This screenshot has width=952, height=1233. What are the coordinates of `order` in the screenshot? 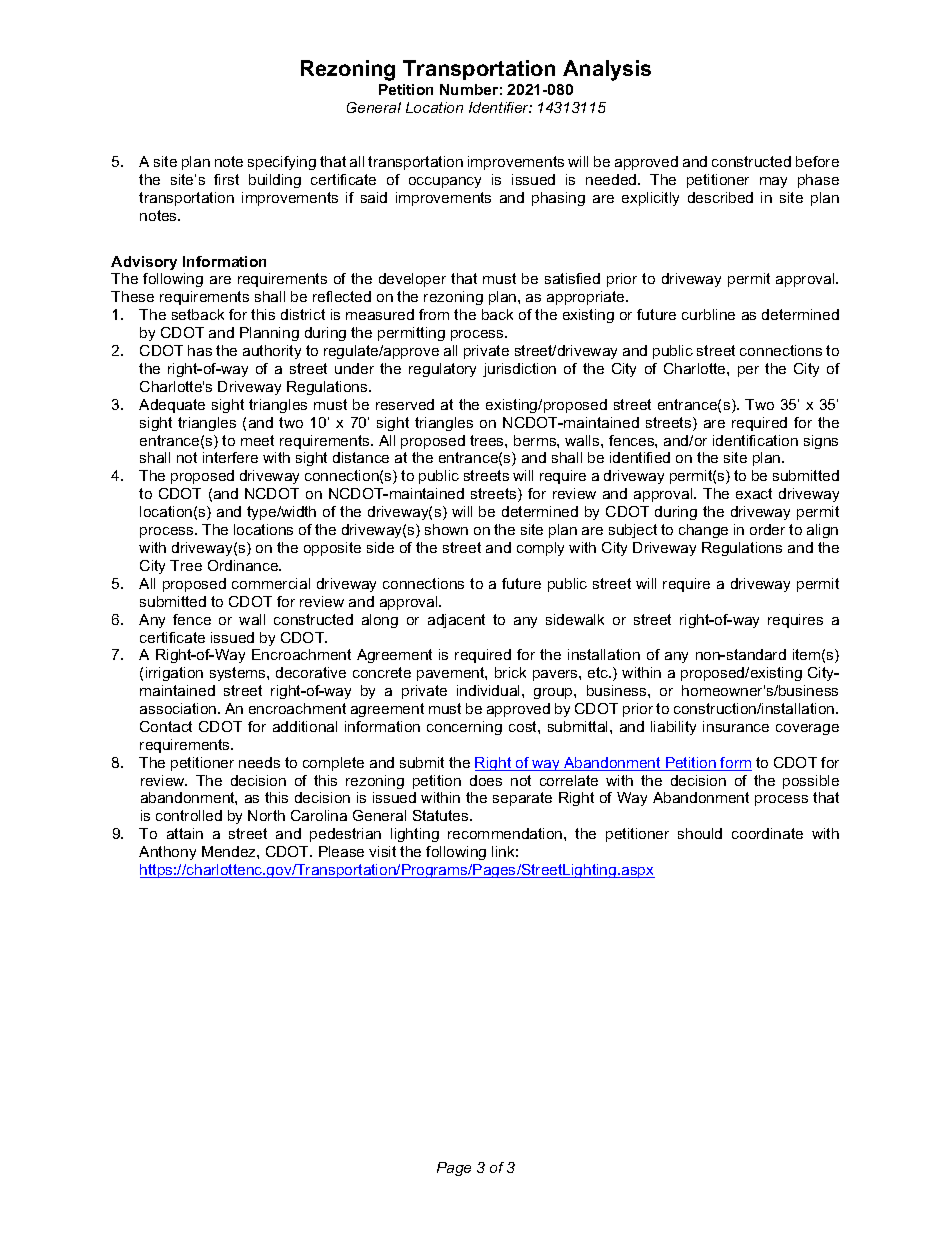 It's located at (767, 529).
